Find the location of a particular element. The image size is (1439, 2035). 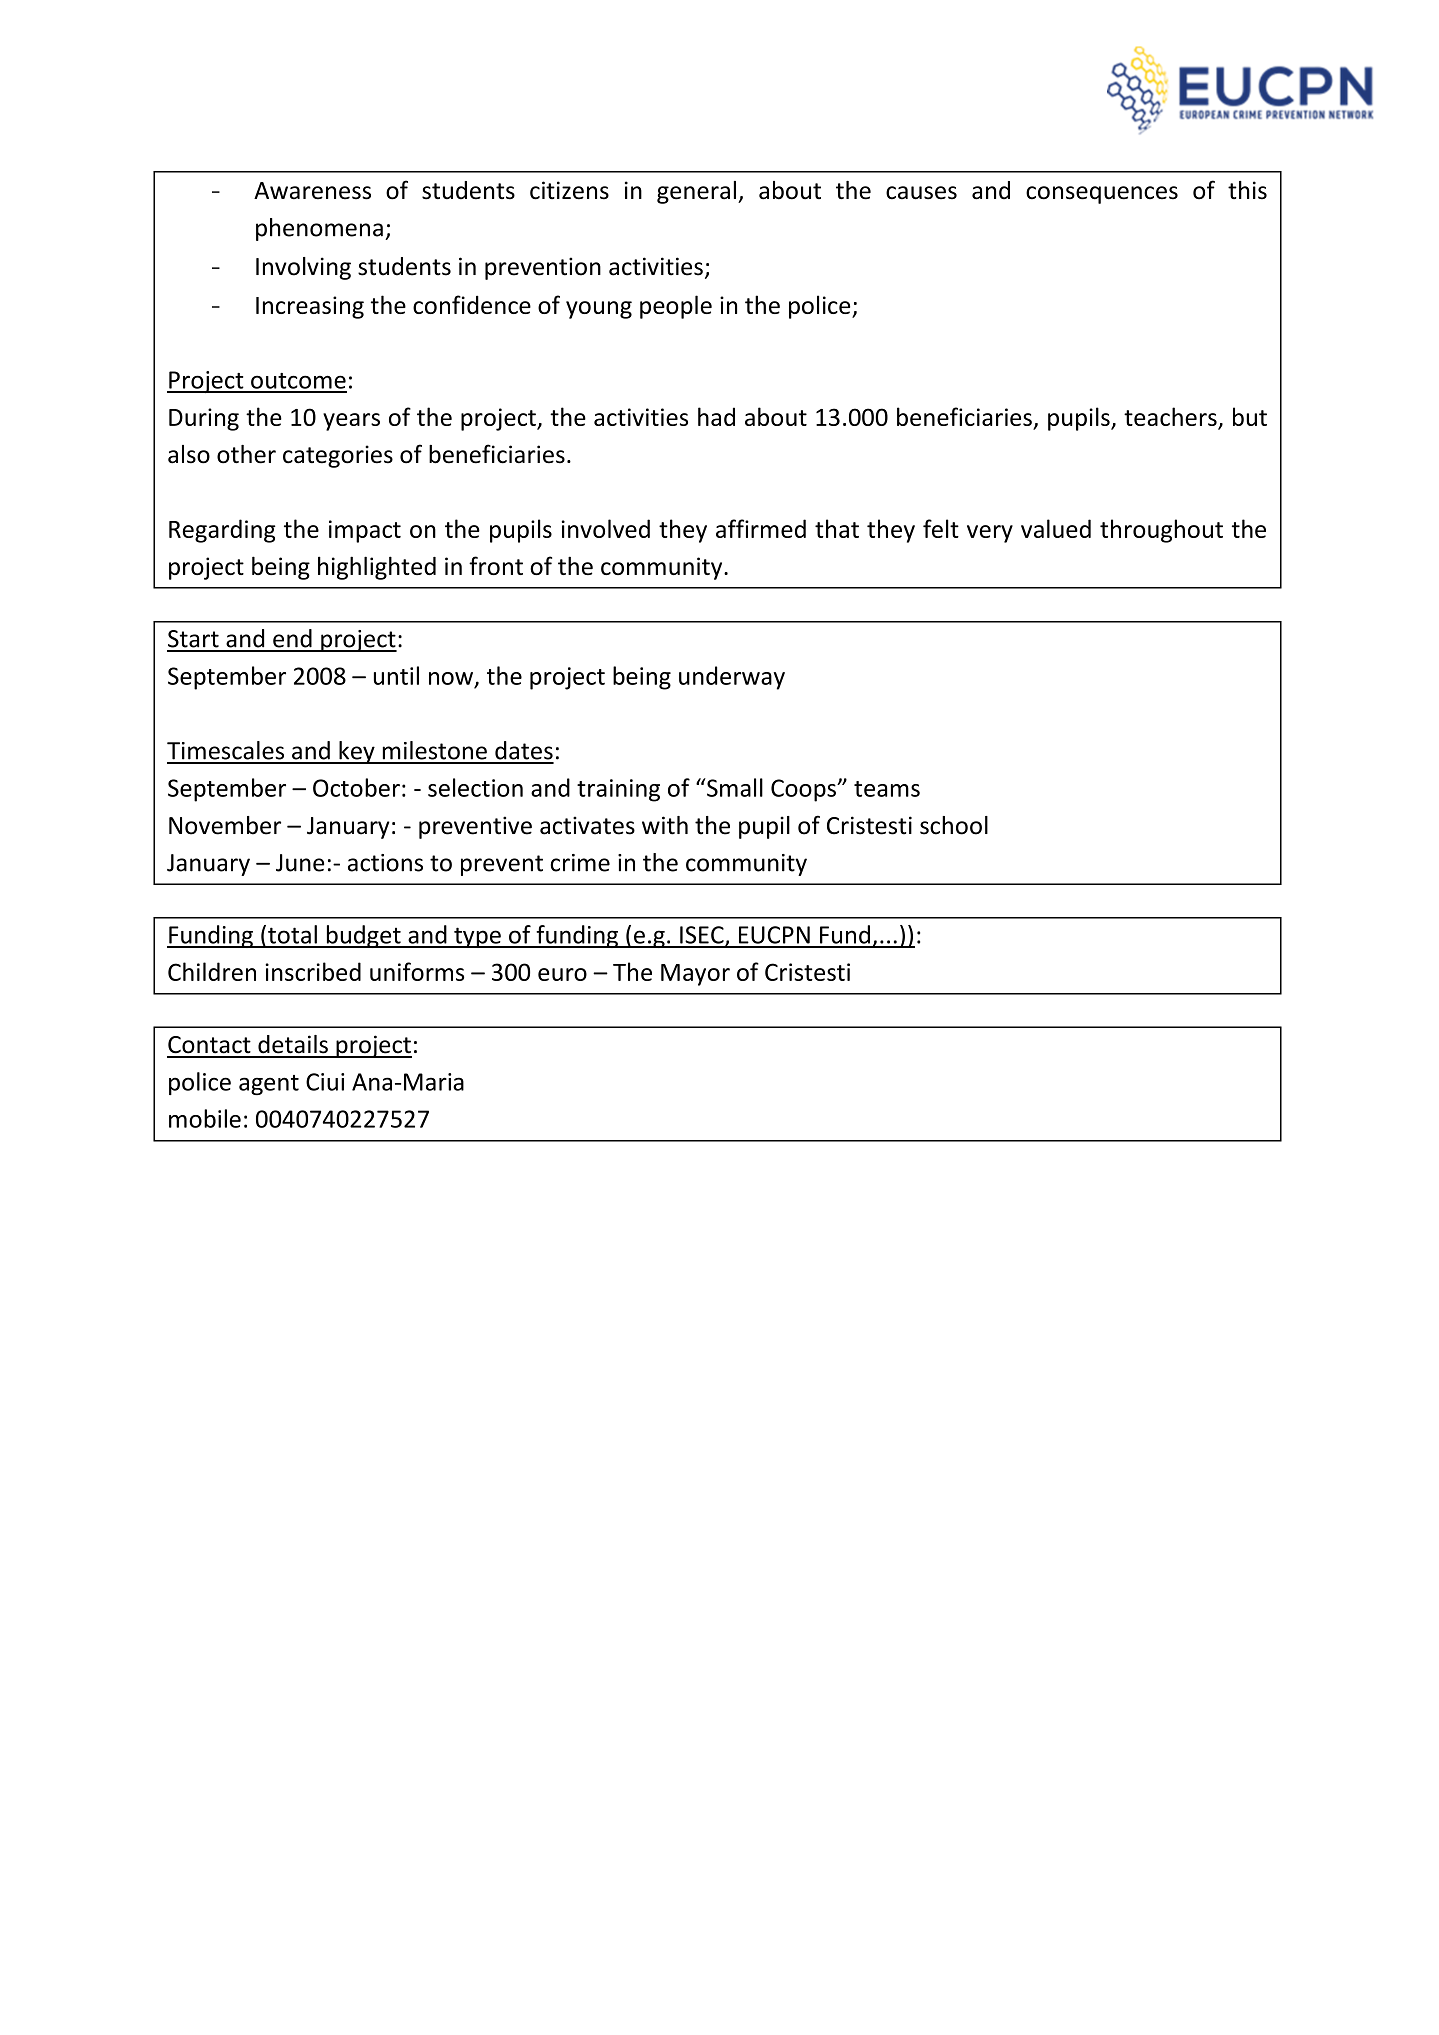

phenomena is located at coordinates (319, 229).
